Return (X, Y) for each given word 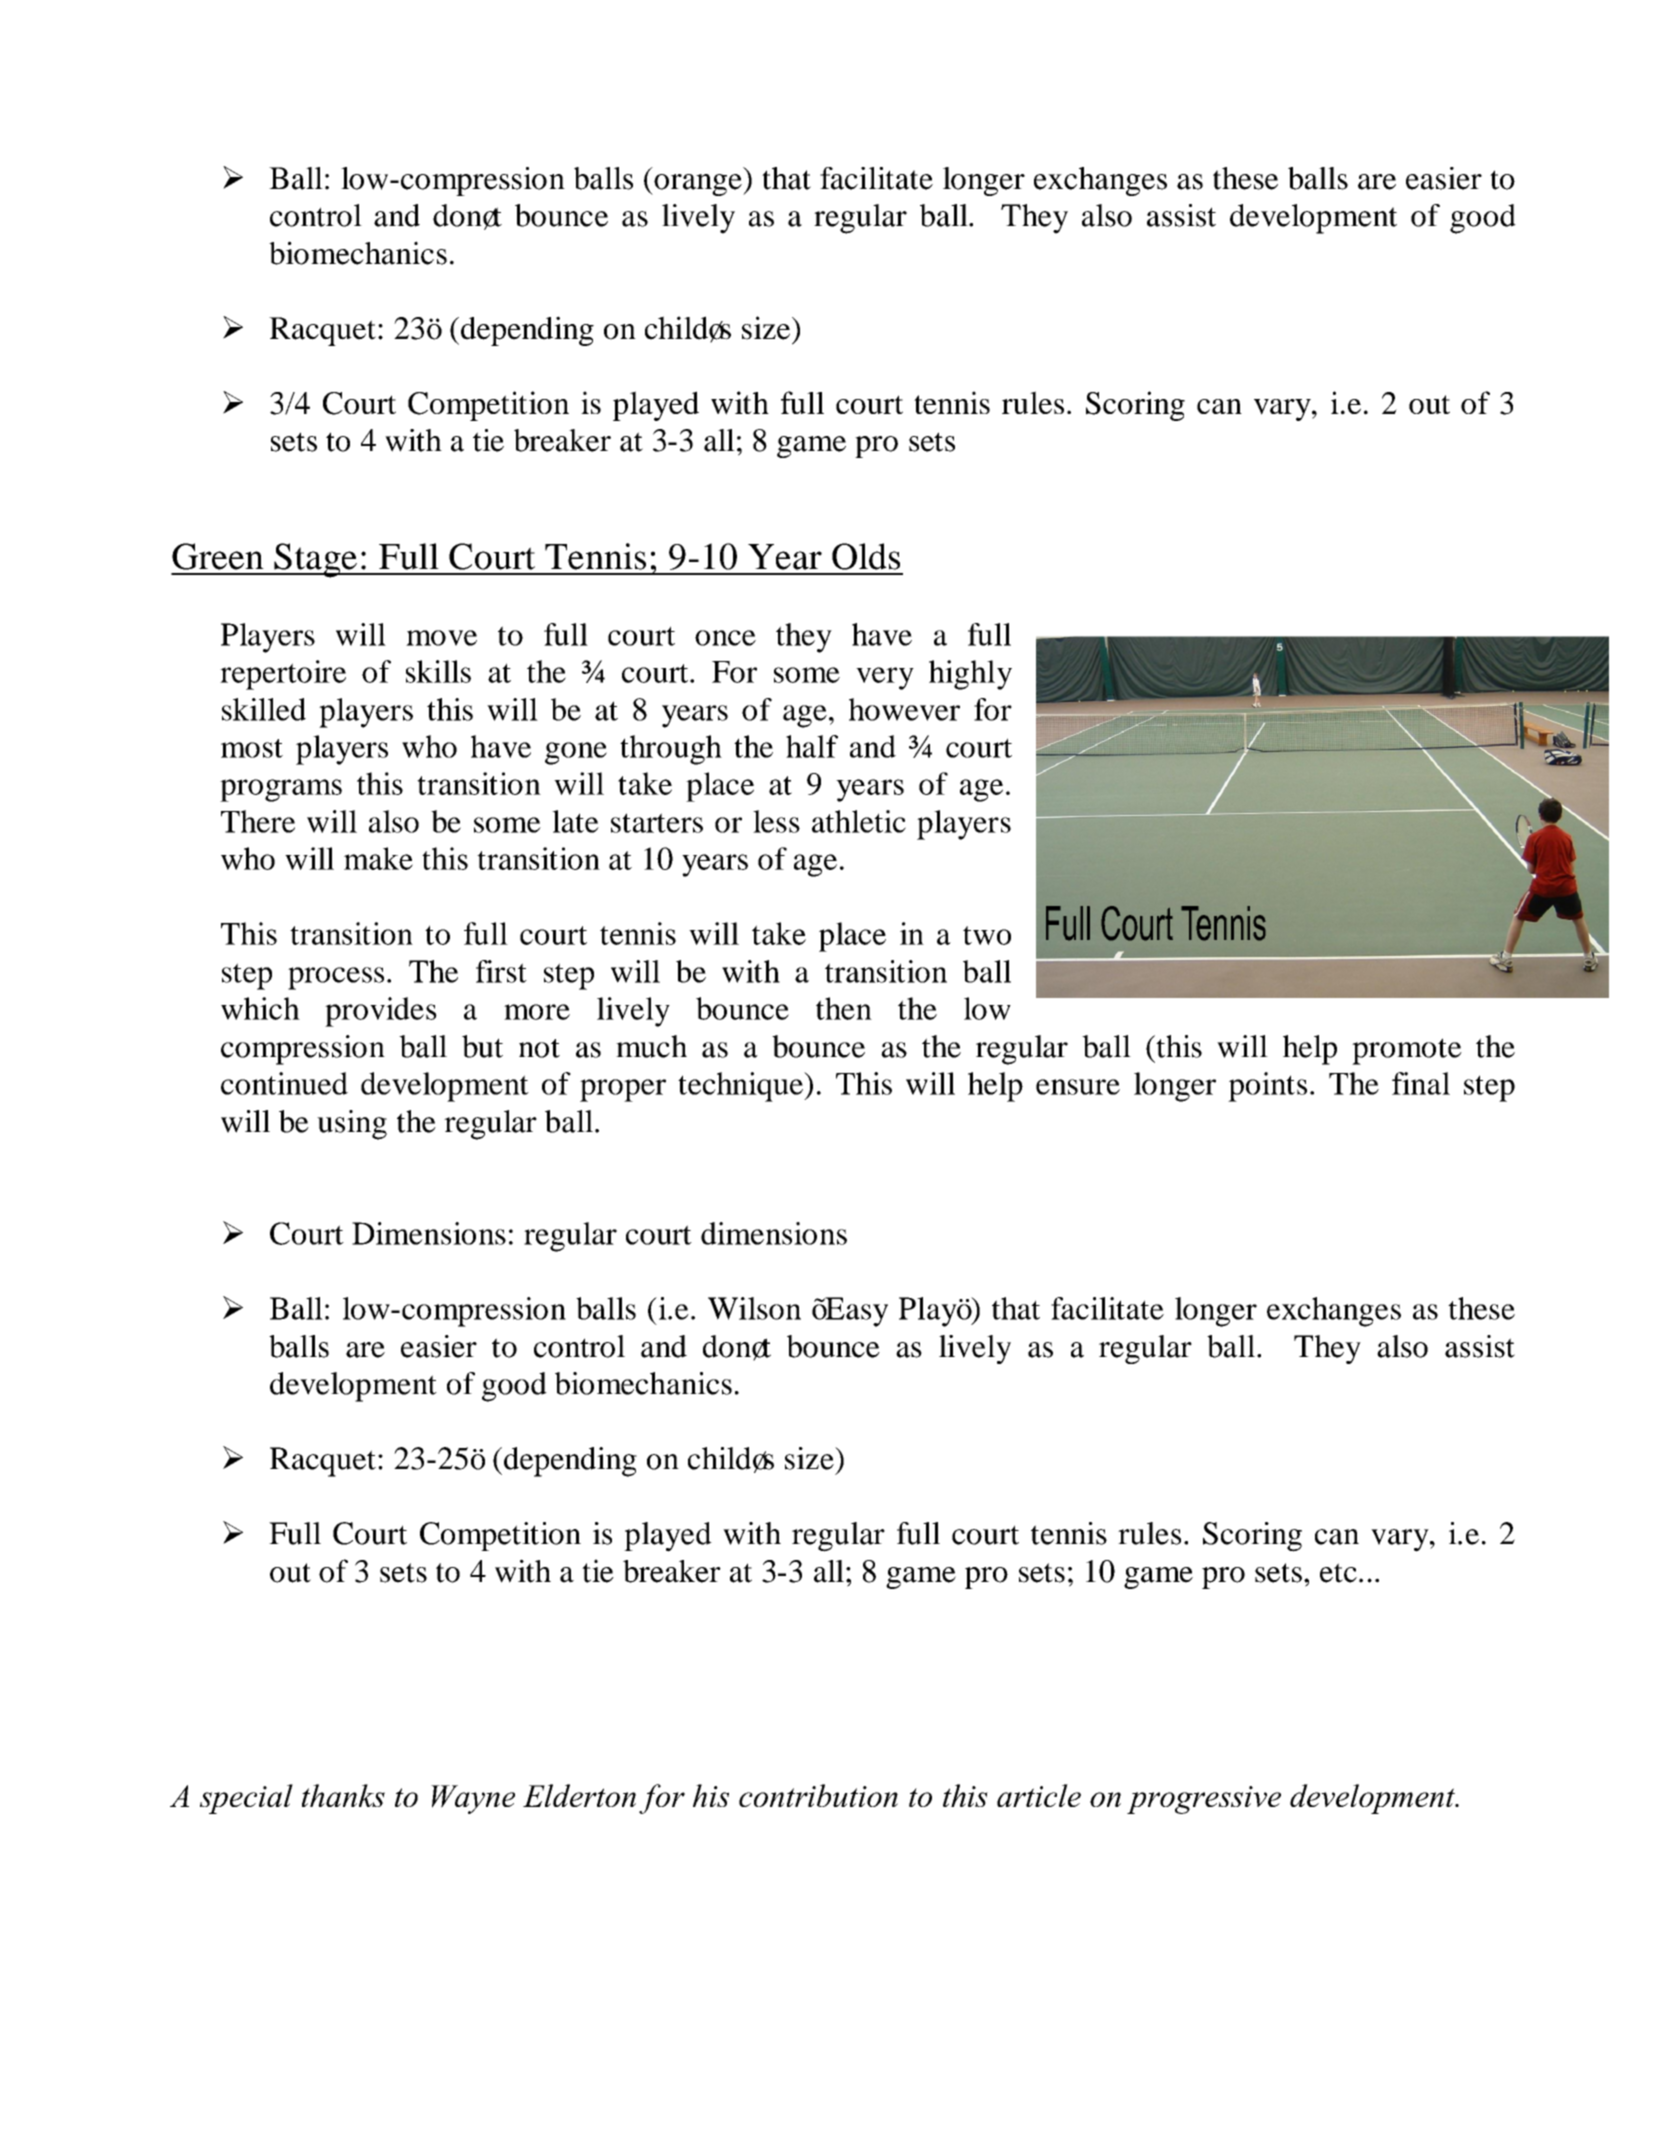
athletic (859, 821)
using (352, 1125)
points (1267, 1087)
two (987, 935)
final (1421, 1083)
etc (1338, 1573)
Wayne (473, 1799)
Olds (866, 556)
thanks (343, 1795)
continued (284, 1083)
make (378, 858)
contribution (818, 1795)
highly (970, 675)
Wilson (754, 1308)
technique (741, 1087)
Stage (315, 560)
